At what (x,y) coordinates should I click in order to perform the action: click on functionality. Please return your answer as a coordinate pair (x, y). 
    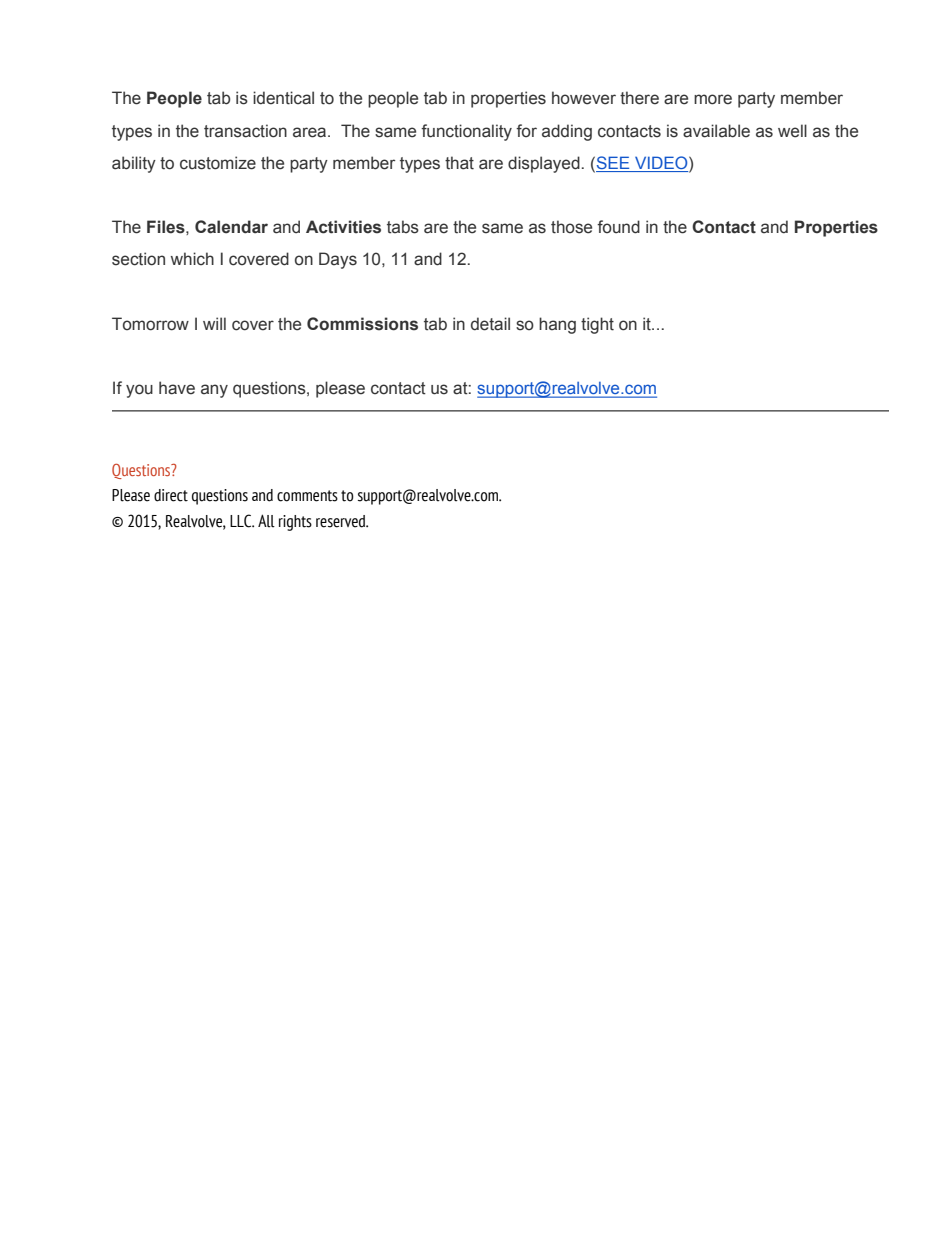
    Looking at the image, I should click on (466, 132).
